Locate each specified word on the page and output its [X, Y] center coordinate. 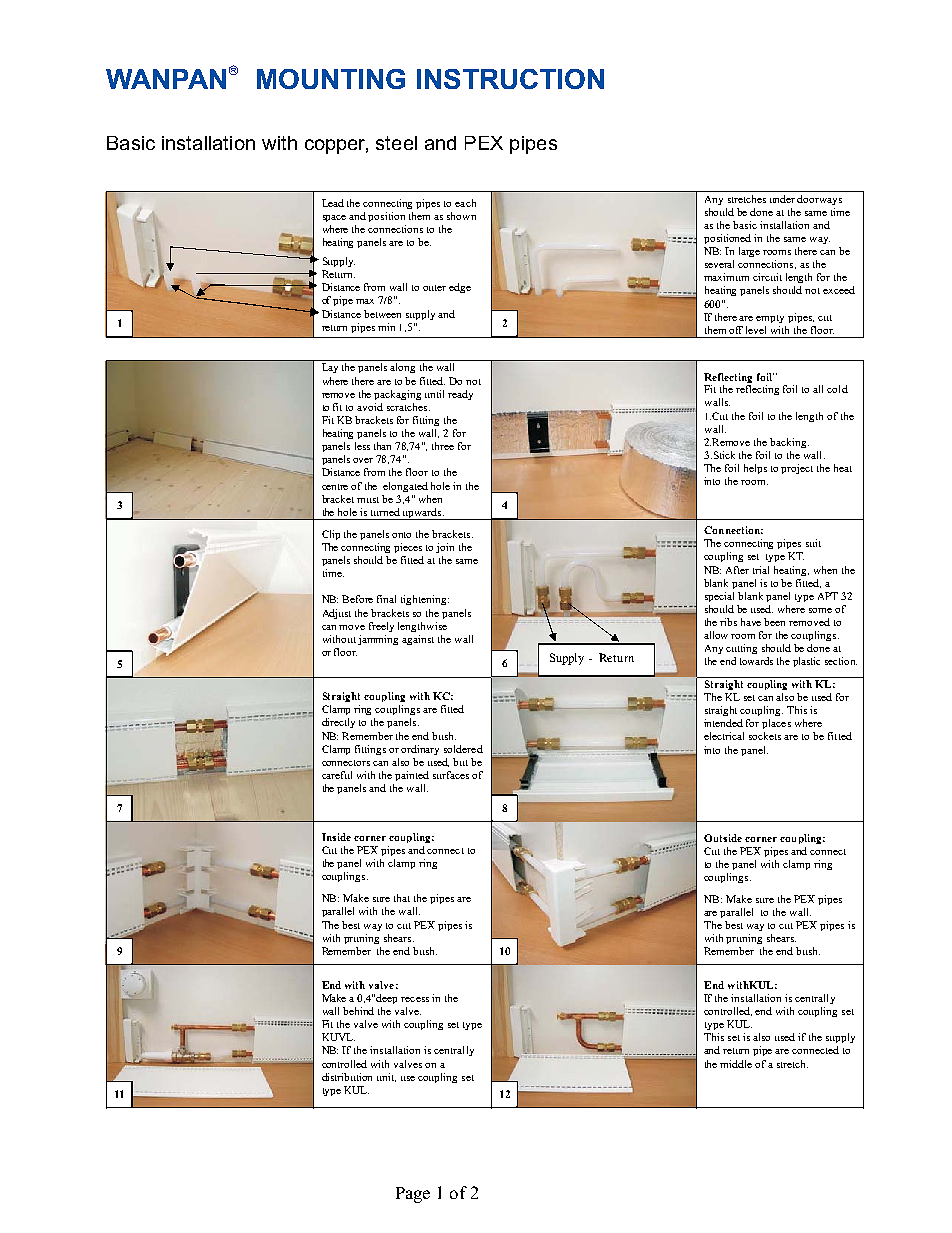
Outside [723, 838]
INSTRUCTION [510, 79]
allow [718, 635]
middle [736, 1064]
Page [413, 1195]
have [751, 622]
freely [381, 627]
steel [396, 143]
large [749, 252]
